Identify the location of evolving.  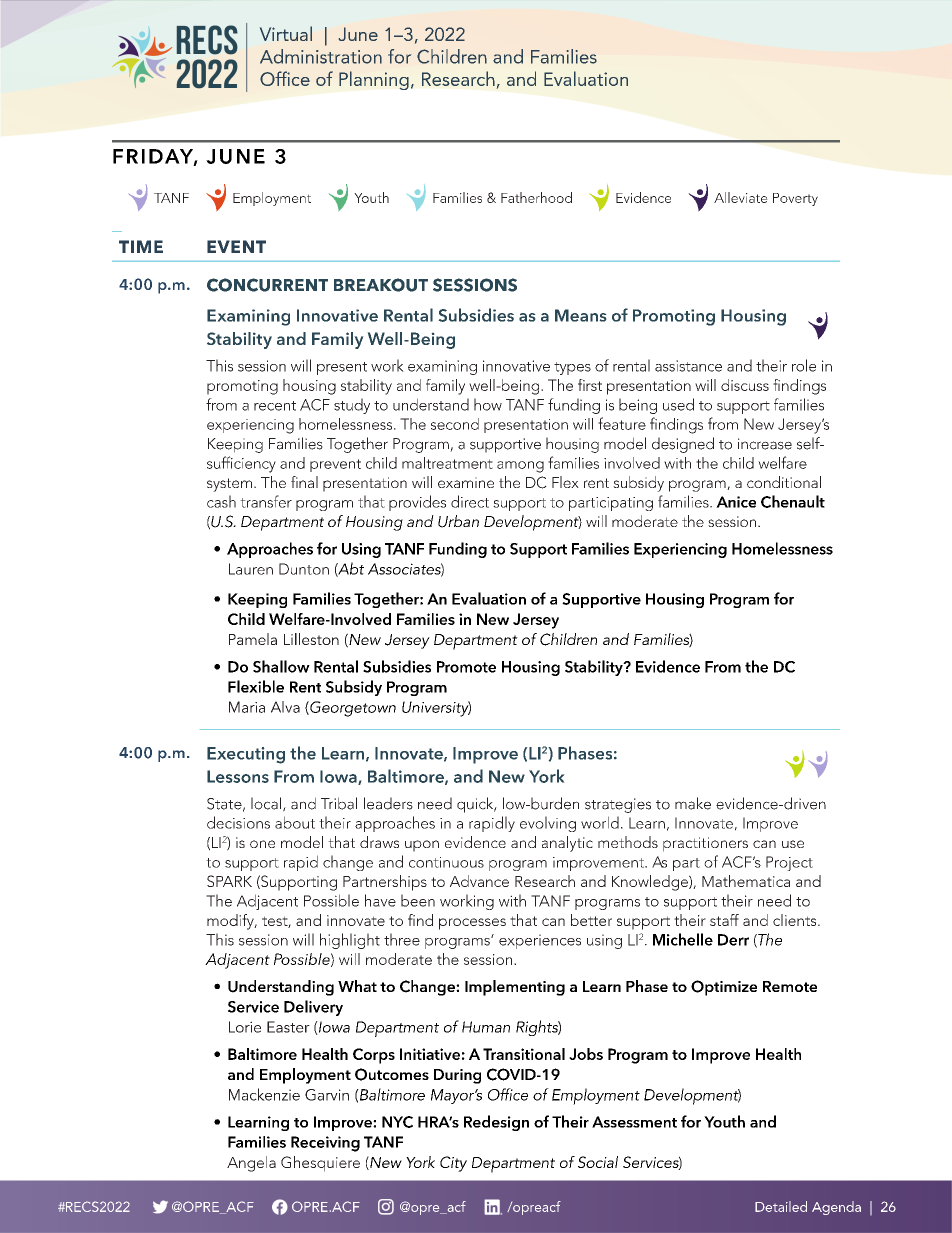
(548, 824).
